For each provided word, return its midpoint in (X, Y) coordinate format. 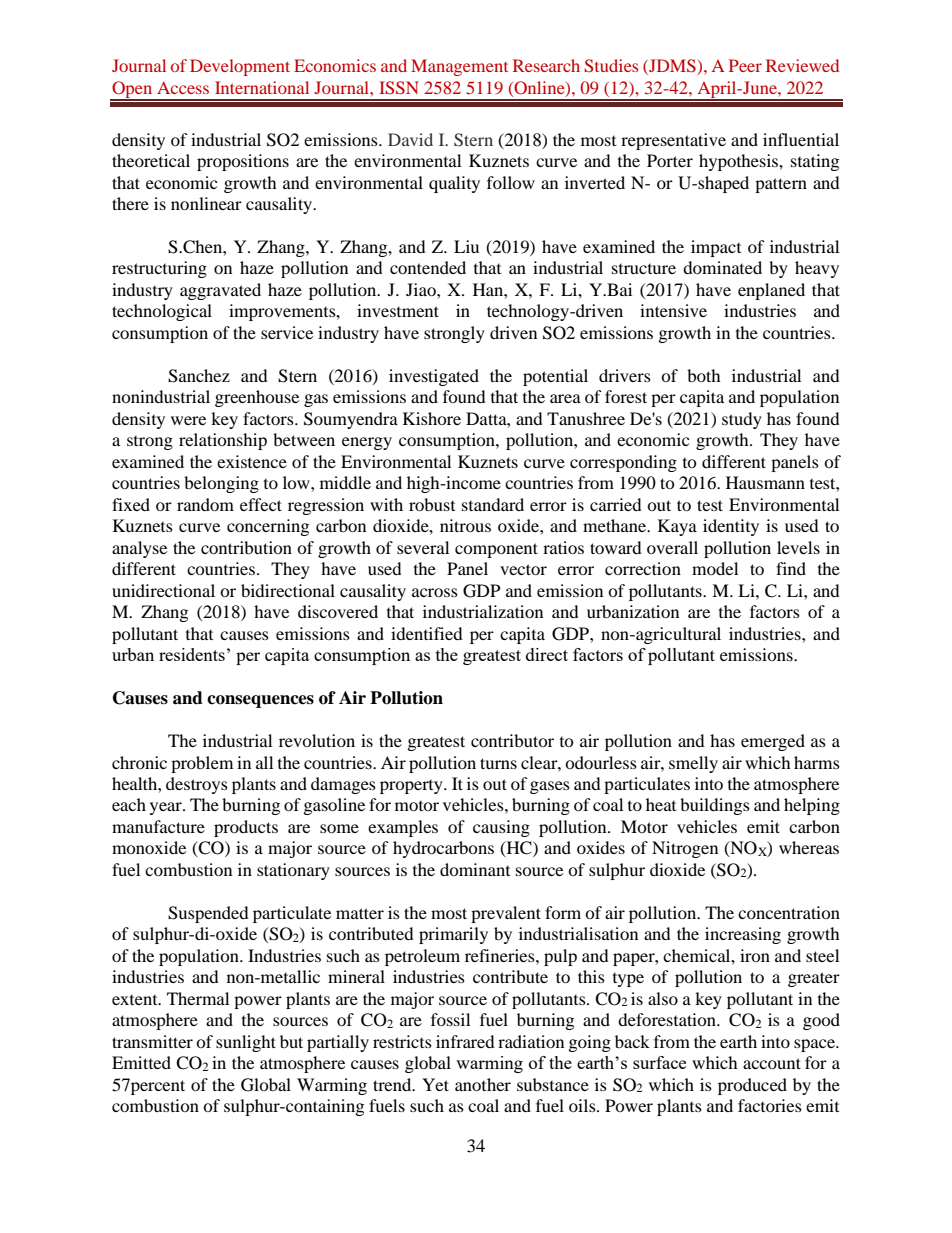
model (715, 568)
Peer (745, 65)
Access (183, 87)
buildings (715, 806)
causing (501, 828)
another (483, 1084)
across (435, 592)
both (704, 375)
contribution (246, 547)
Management (459, 67)
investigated (434, 377)
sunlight (246, 1043)
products (246, 828)
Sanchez (199, 376)
